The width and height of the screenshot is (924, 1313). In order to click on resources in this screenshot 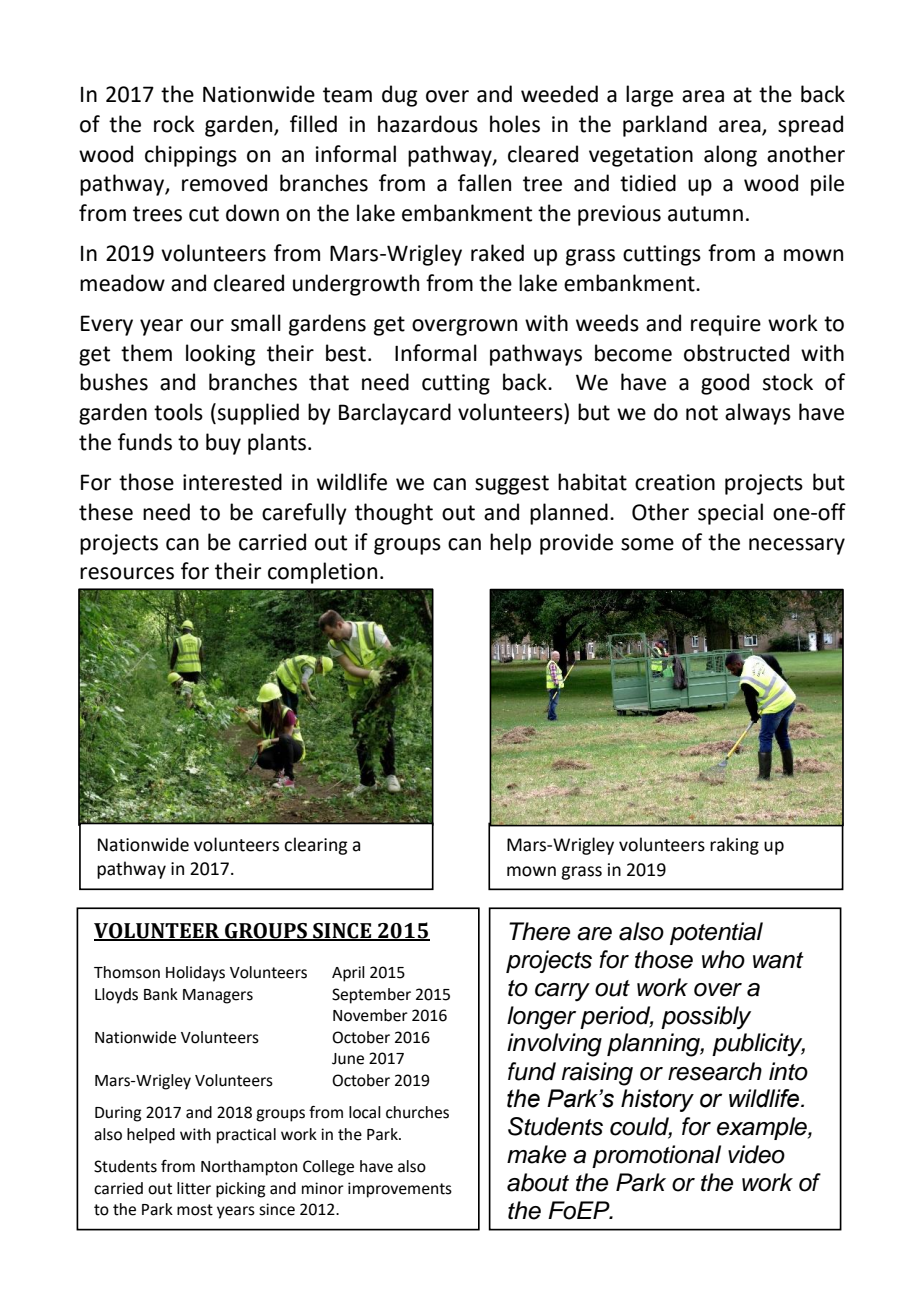, I will do `click(127, 573)`.
